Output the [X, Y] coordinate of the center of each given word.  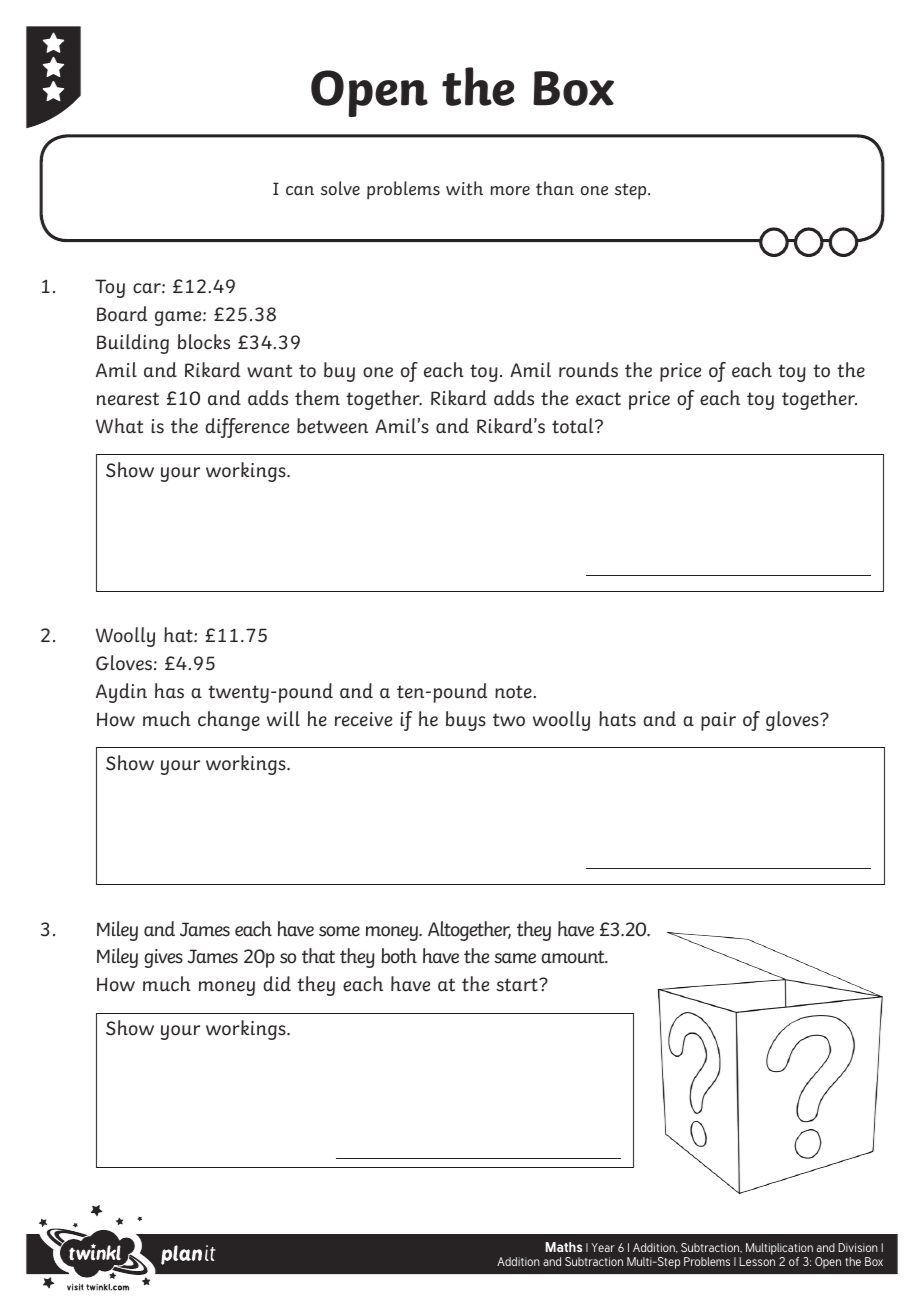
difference [247, 428]
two [509, 720]
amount [574, 957]
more [510, 191]
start [518, 985]
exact [598, 399]
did [277, 984]
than [555, 188]
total [574, 426]
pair [718, 721]
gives [163, 958]
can [300, 191]
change [229, 721]
